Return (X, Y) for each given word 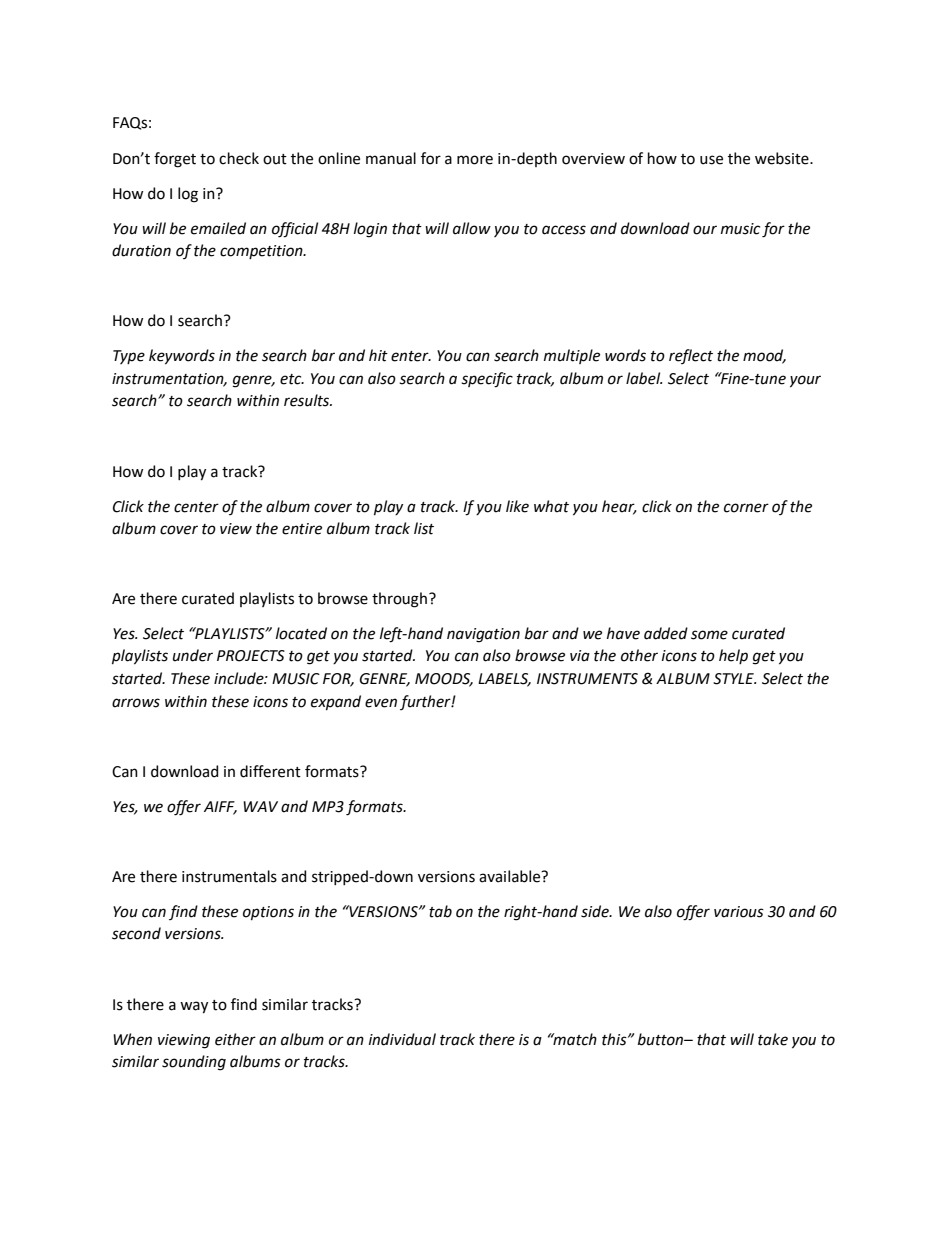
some (709, 635)
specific (487, 380)
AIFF (220, 807)
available (511, 876)
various (739, 912)
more (475, 160)
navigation (483, 635)
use (711, 160)
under (193, 655)
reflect (691, 356)
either (235, 1039)
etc (292, 379)
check (239, 158)
